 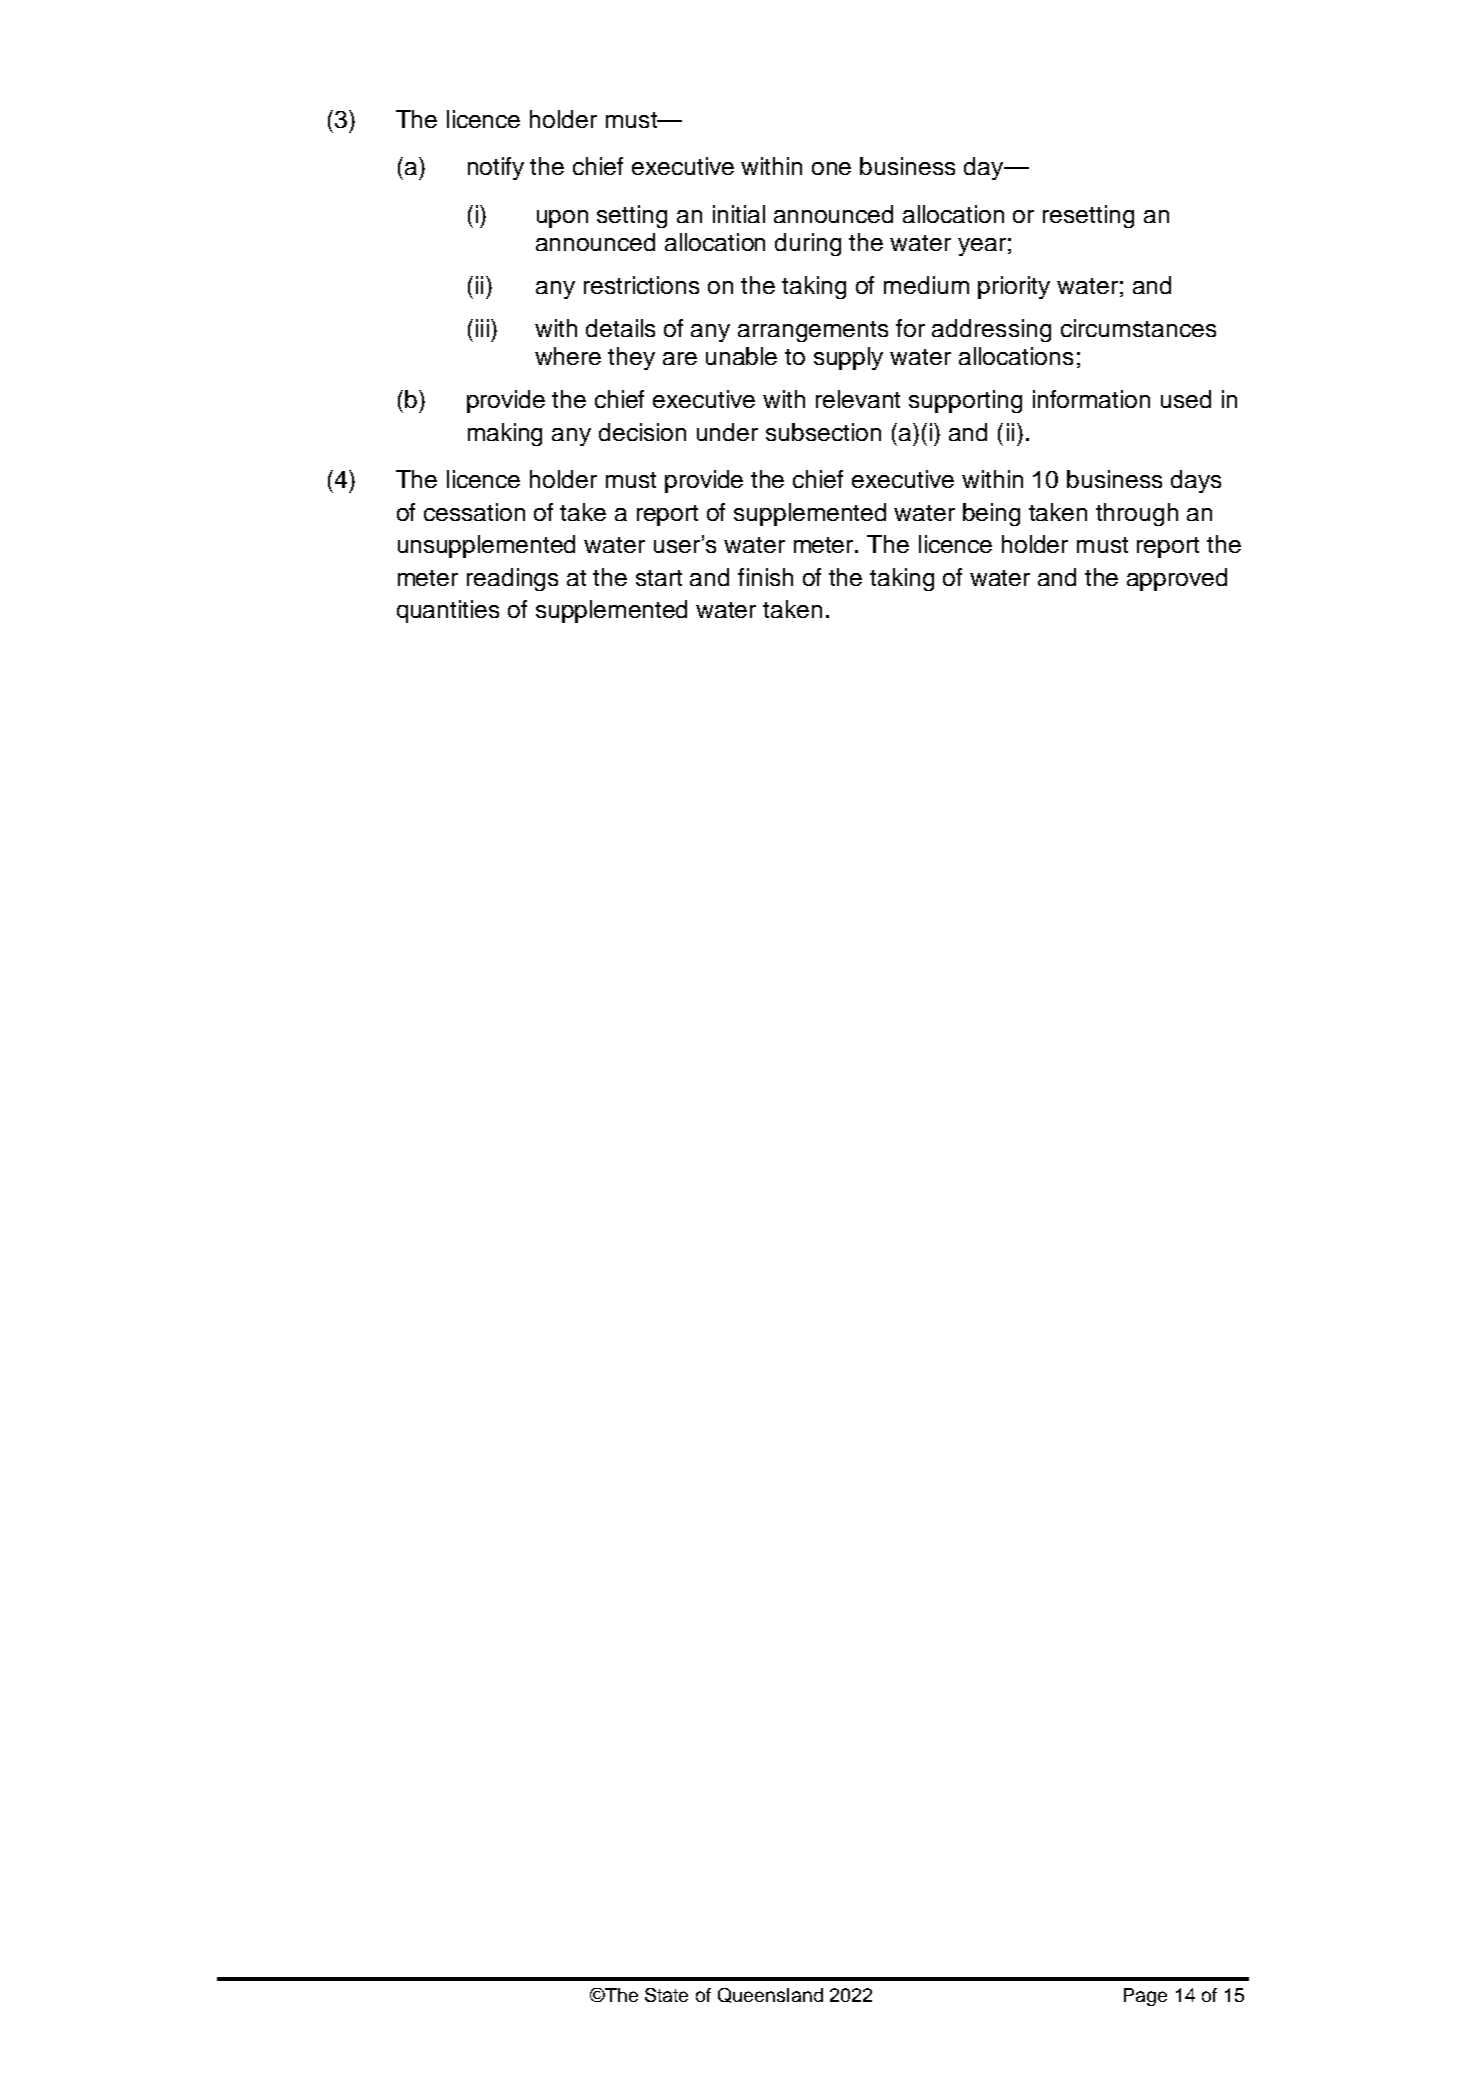 I want to click on during, so click(x=808, y=244).
